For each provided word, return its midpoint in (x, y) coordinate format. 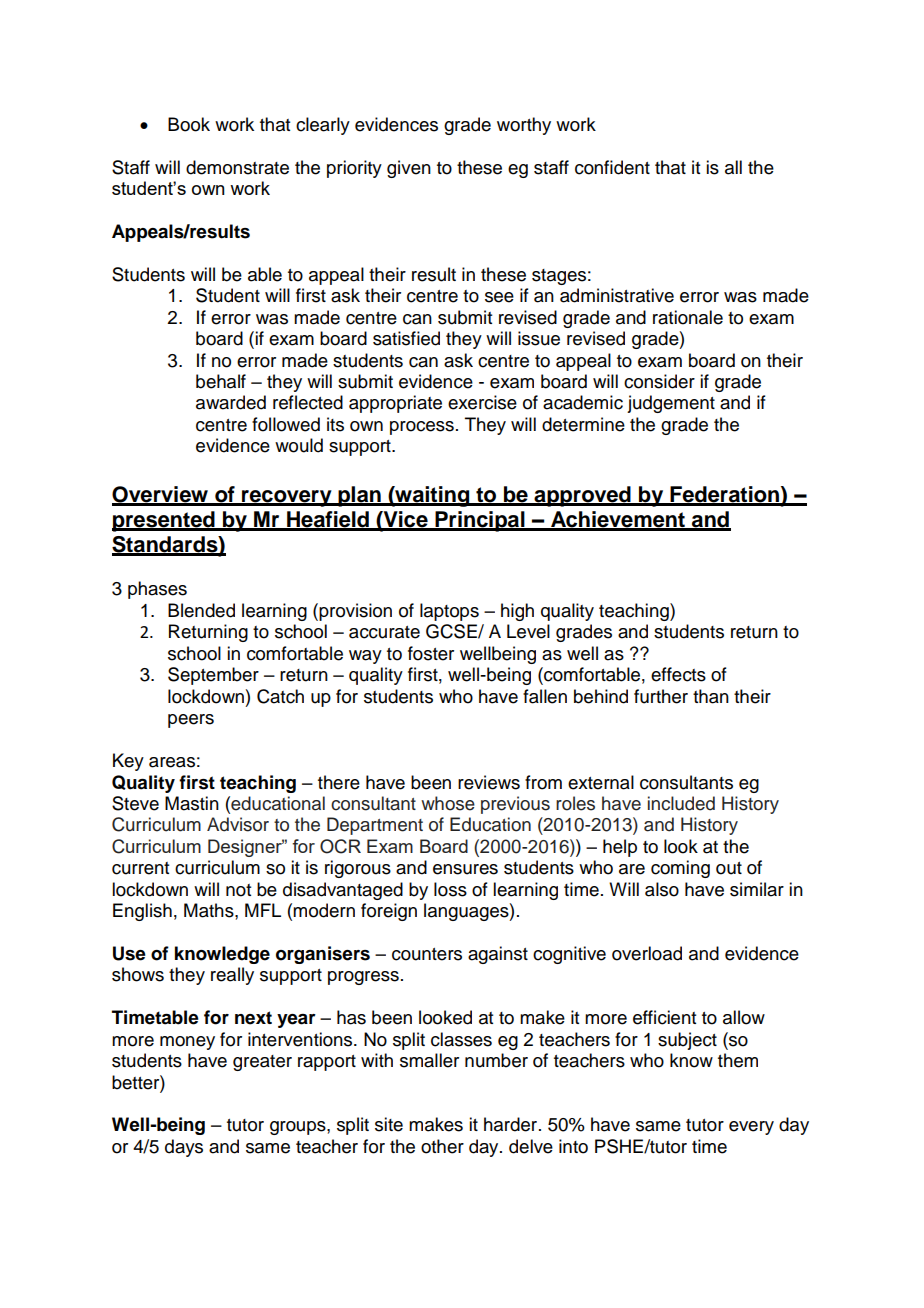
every (751, 1128)
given (409, 169)
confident (612, 167)
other (442, 1146)
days (184, 1148)
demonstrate (237, 167)
